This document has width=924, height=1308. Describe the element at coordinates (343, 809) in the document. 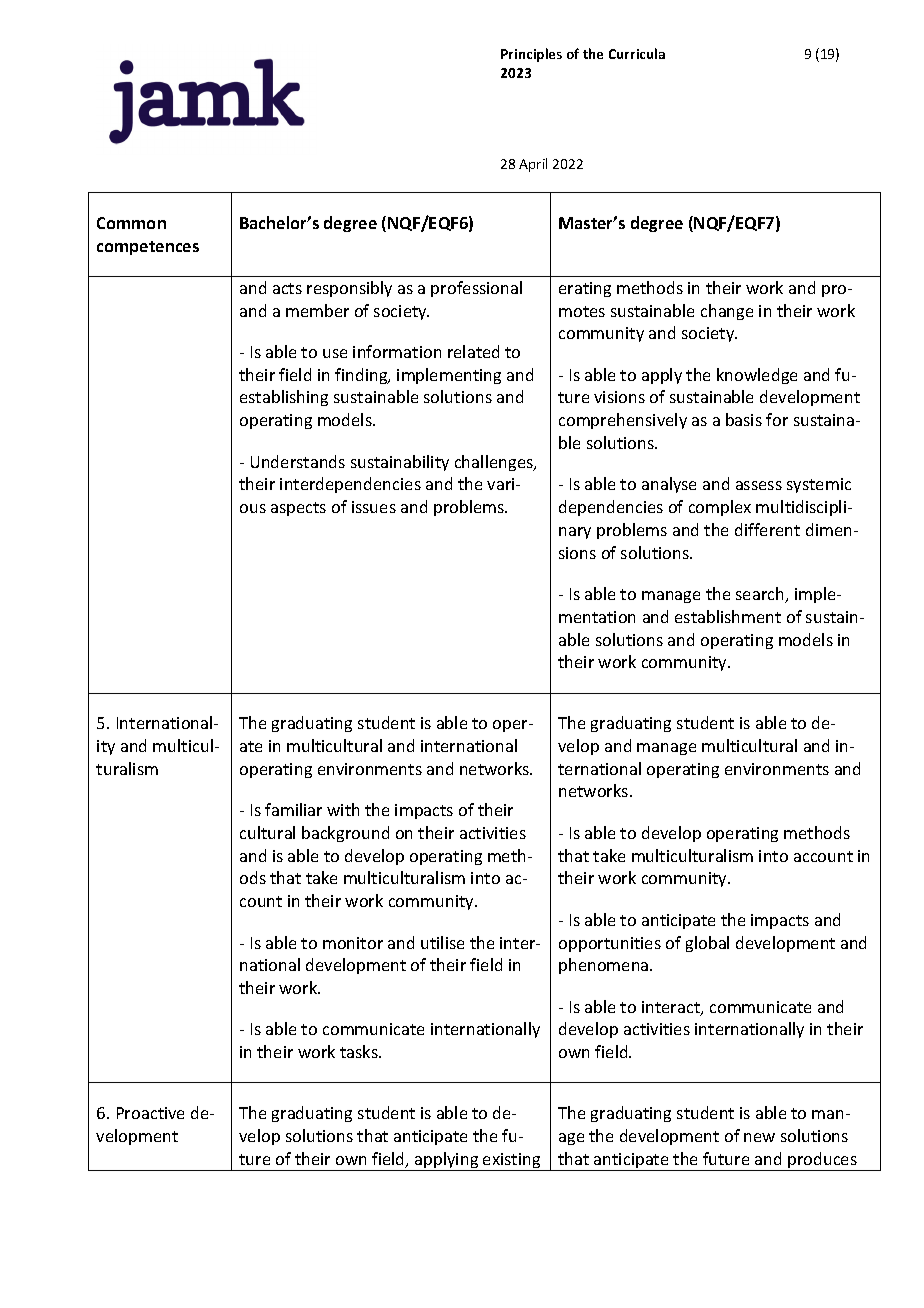

I see `with` at that location.
